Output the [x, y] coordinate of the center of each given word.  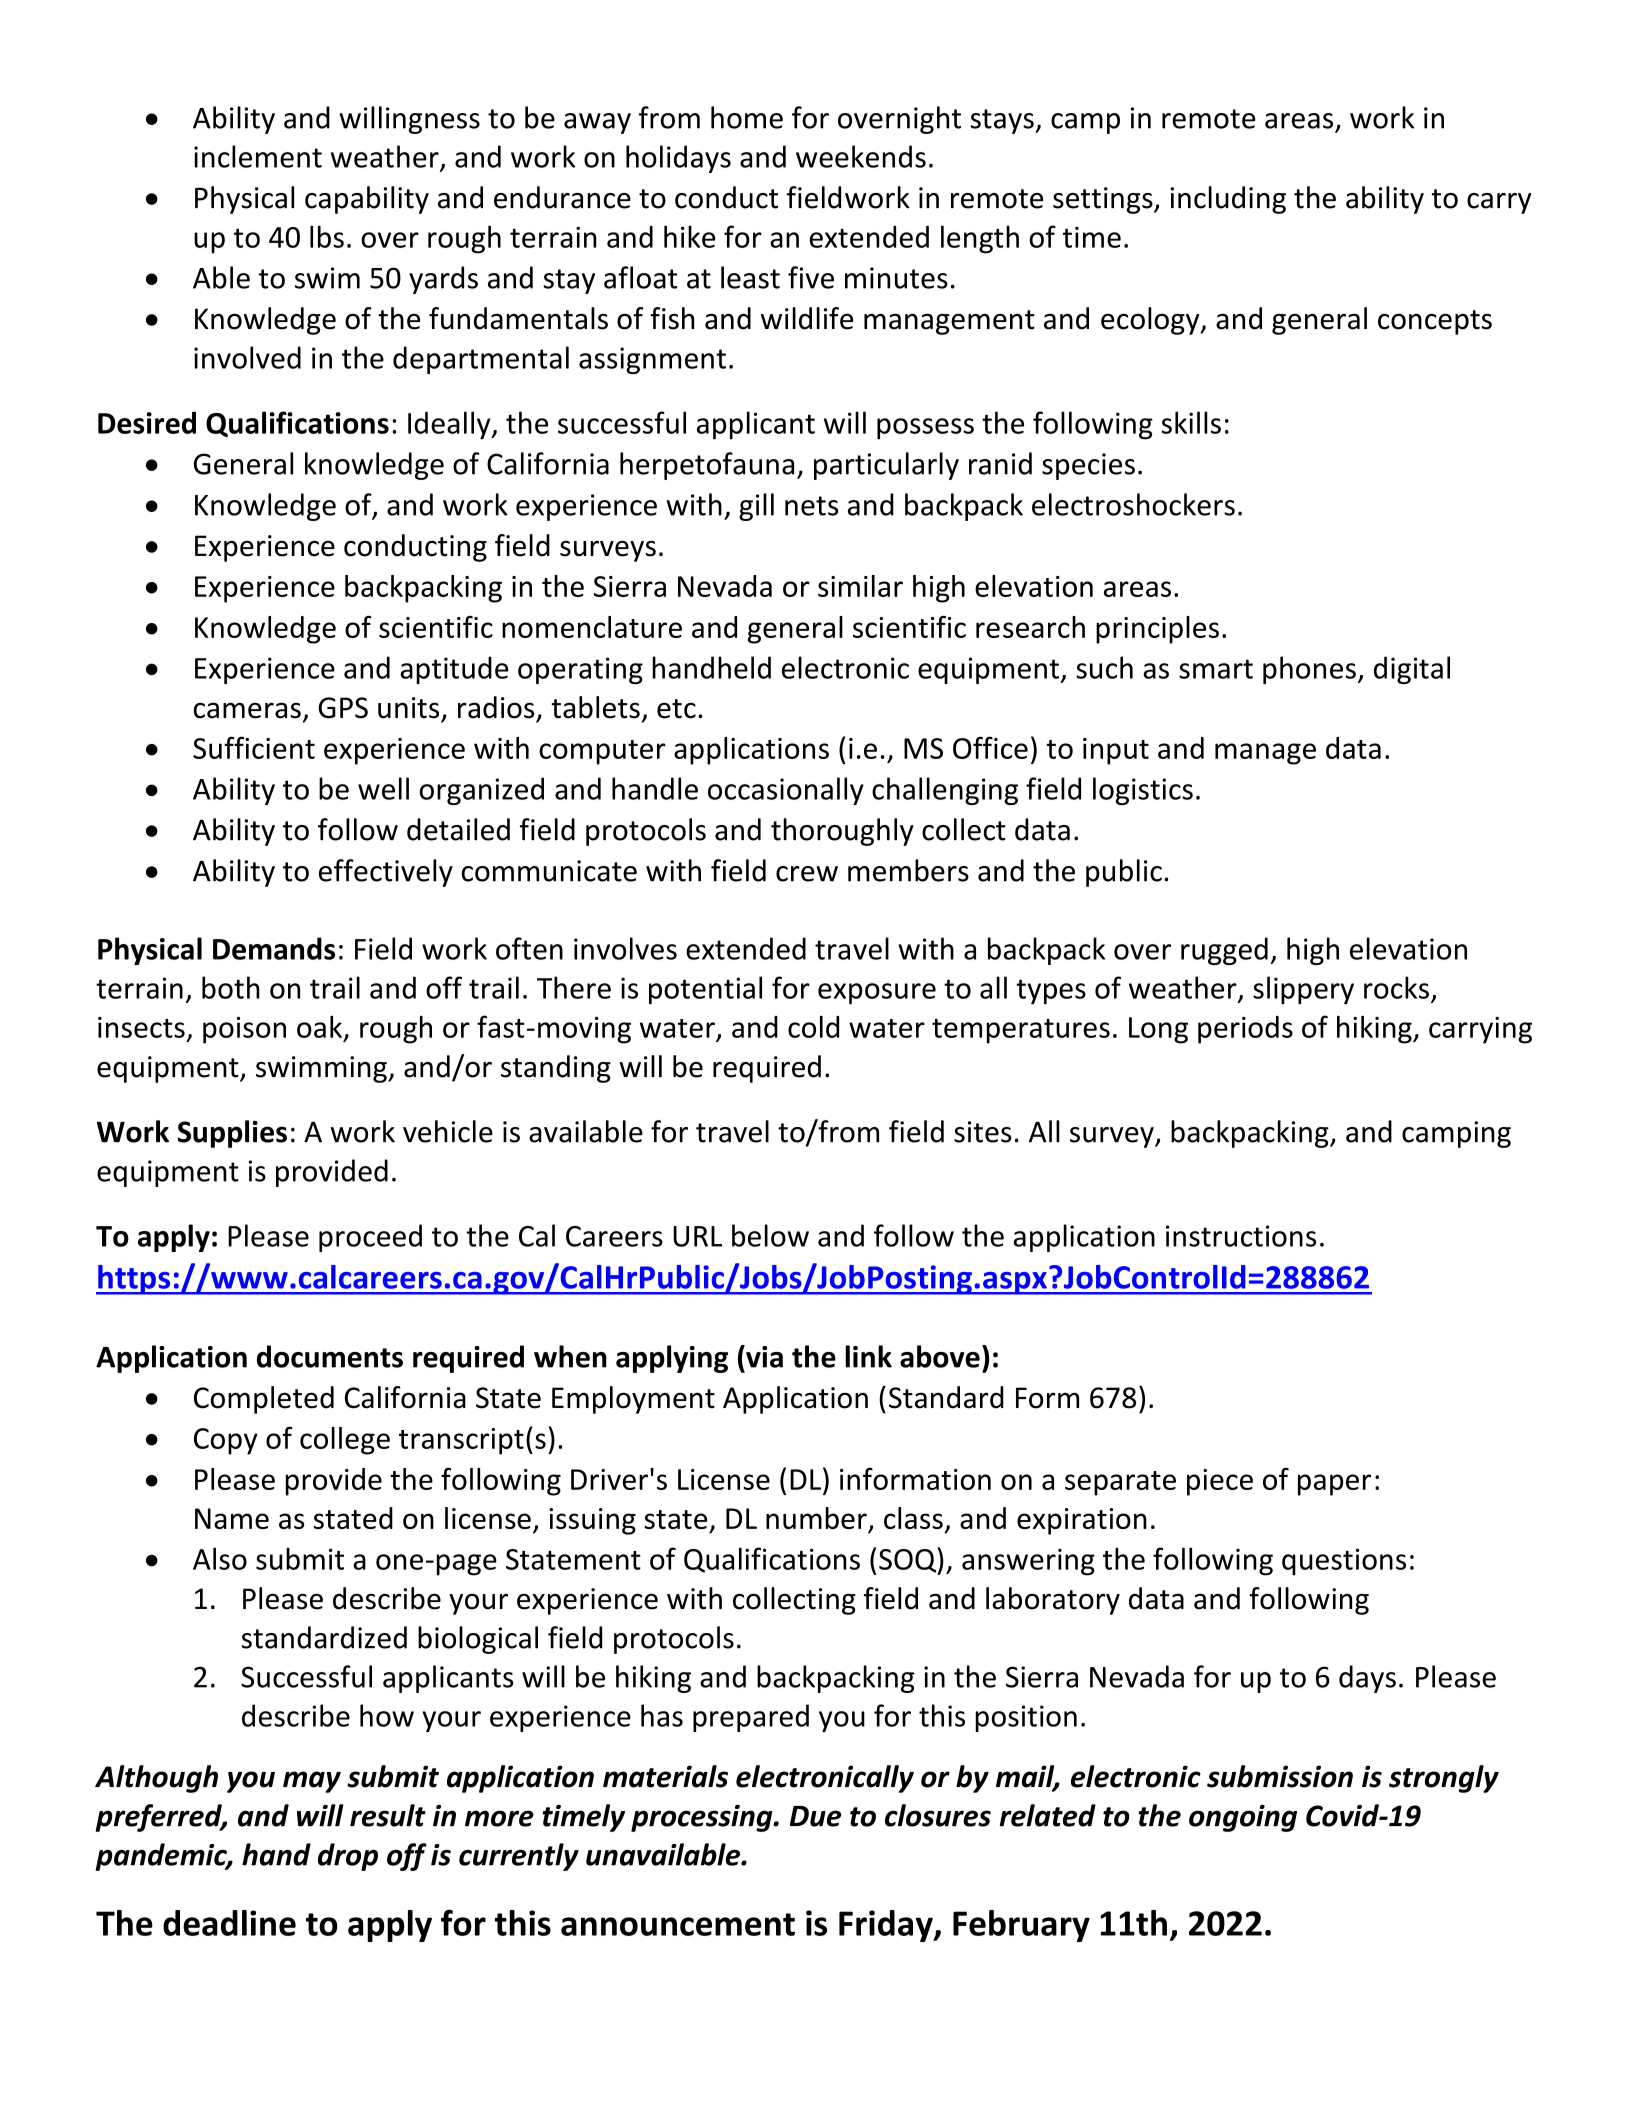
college [345, 1441]
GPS [343, 708]
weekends [861, 156]
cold [813, 1027]
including [1228, 200]
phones [1309, 670]
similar [860, 586]
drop [348, 1857]
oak [321, 1028]
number [817, 1519]
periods [1245, 1030]
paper [1334, 1485]
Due [815, 1816]
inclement [258, 156]
